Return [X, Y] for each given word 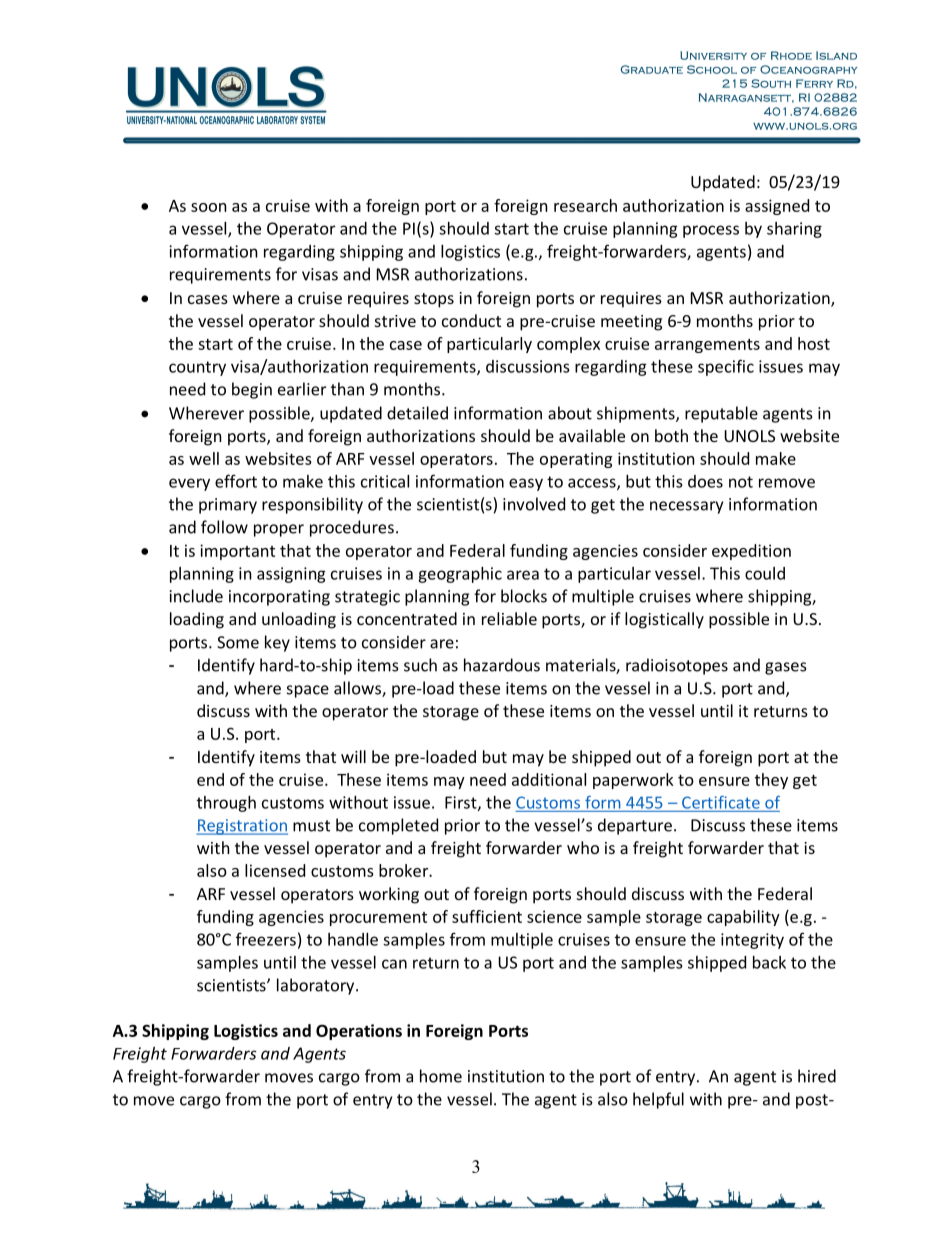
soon [209, 207]
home [441, 1076]
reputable [721, 414]
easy [526, 484]
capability [743, 918]
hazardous [502, 665]
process [711, 231]
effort [236, 481]
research [585, 205]
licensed [275, 870]
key [277, 643]
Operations [359, 1032]
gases [786, 668]
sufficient [487, 916]
